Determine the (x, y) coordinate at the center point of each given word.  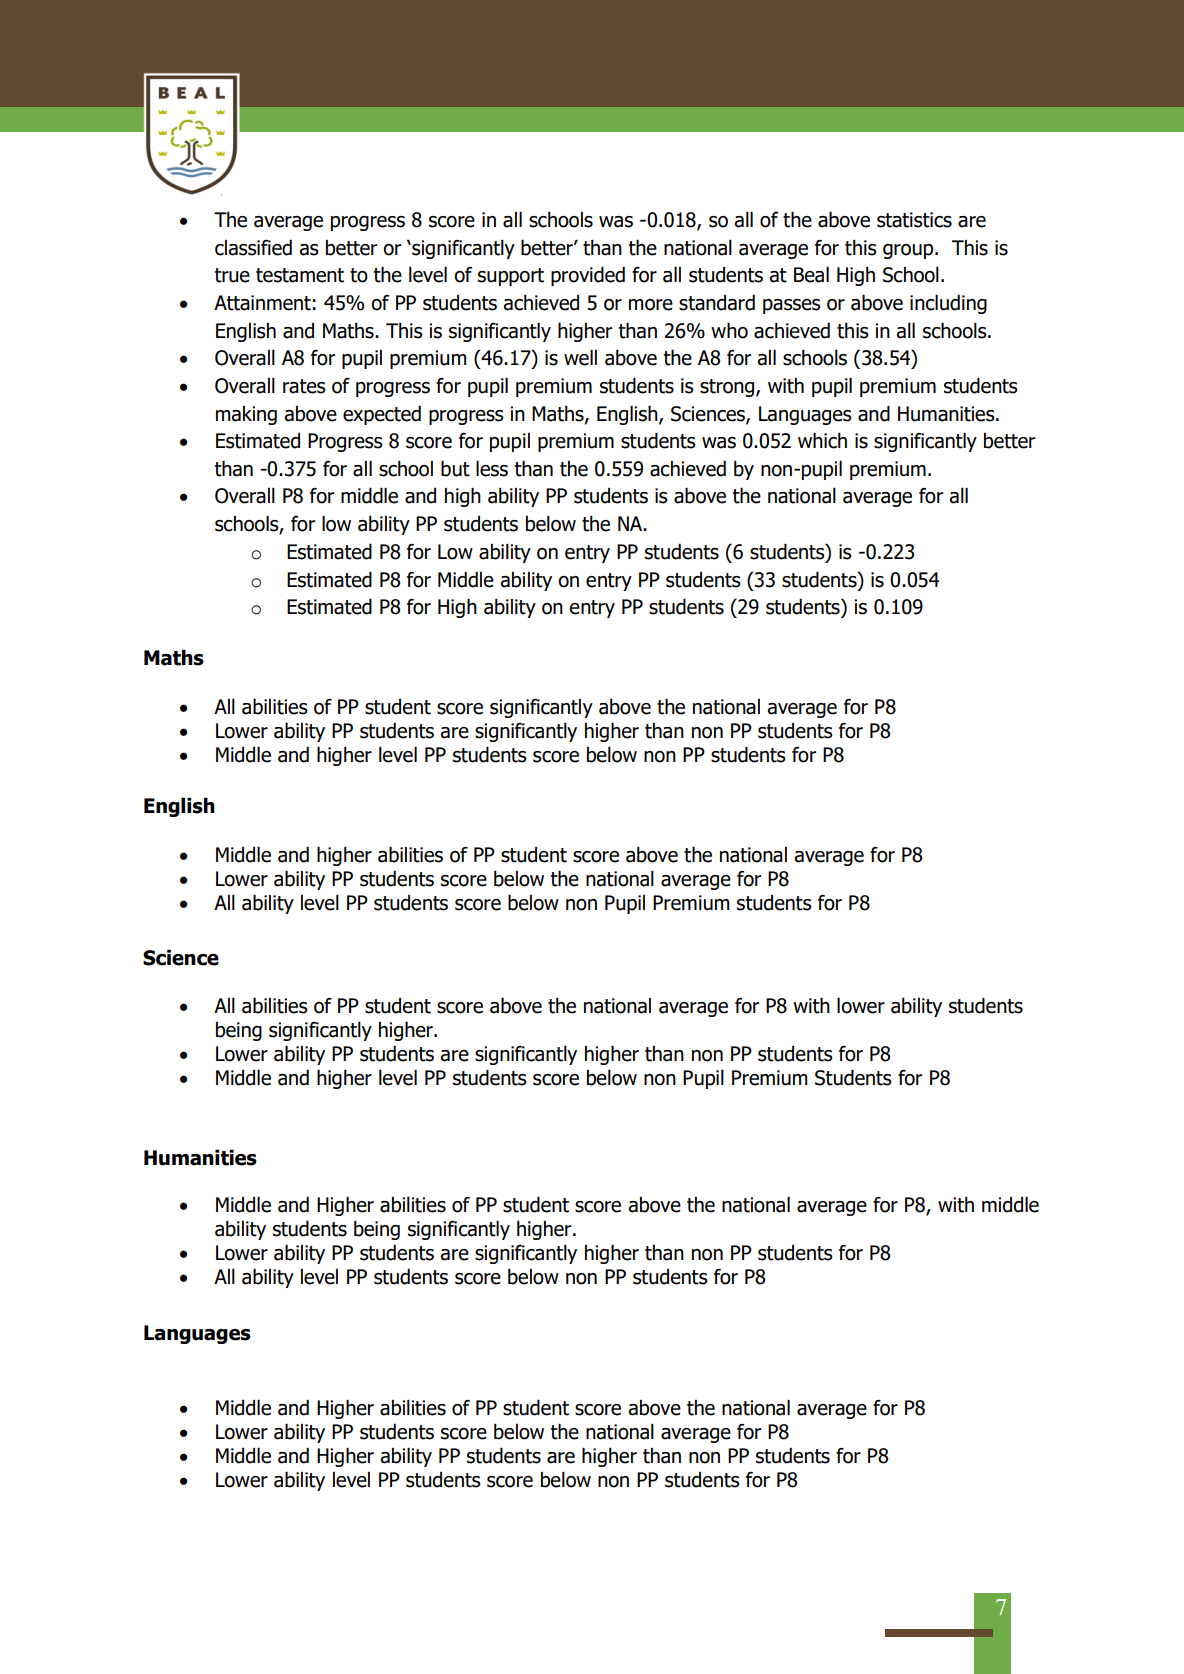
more (651, 305)
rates (304, 386)
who (729, 330)
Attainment (262, 303)
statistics (914, 220)
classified (253, 247)
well (580, 357)
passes (792, 306)
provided (588, 276)
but (455, 468)
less (492, 468)
